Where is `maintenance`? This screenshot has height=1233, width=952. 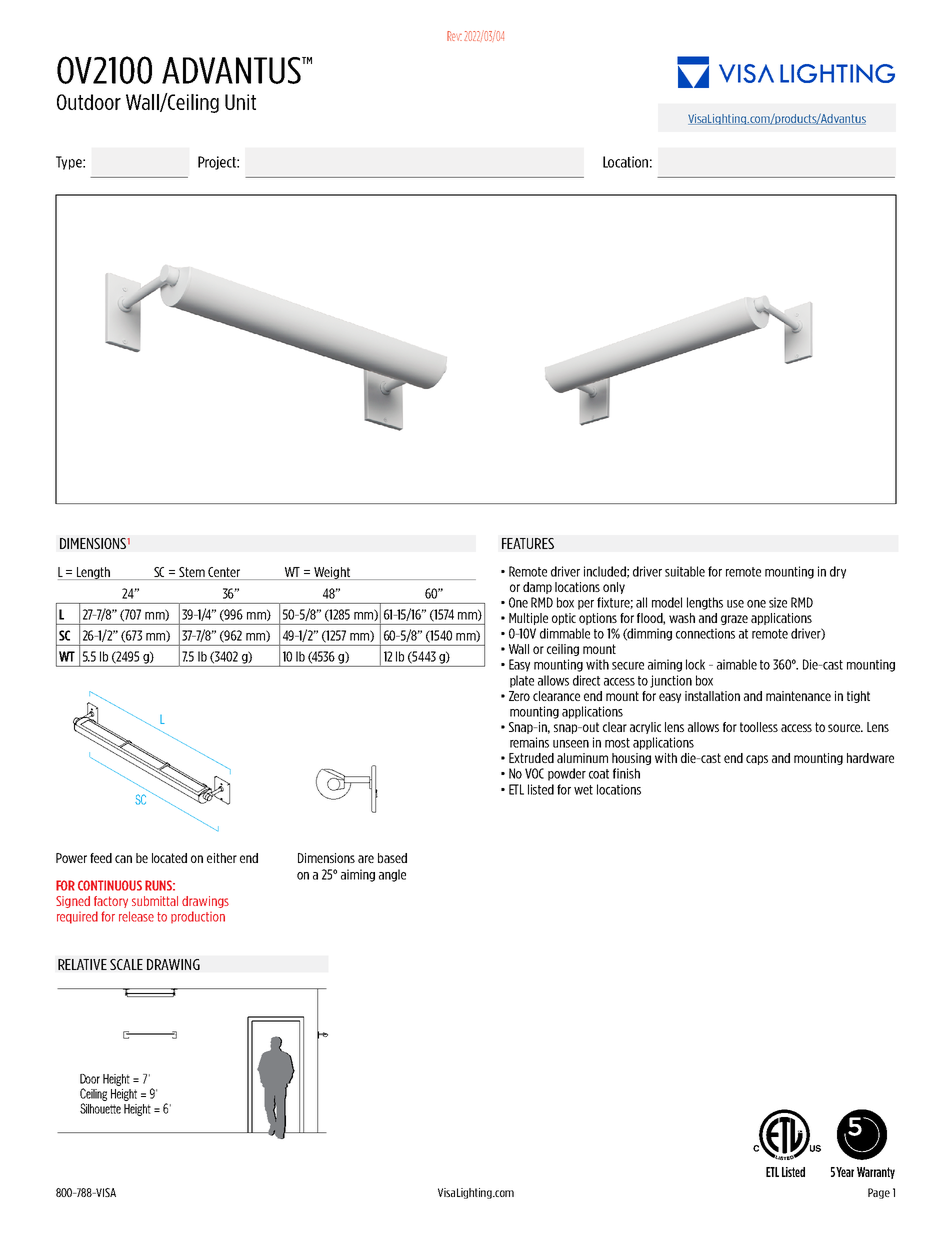
maintenance is located at coordinates (798, 696).
